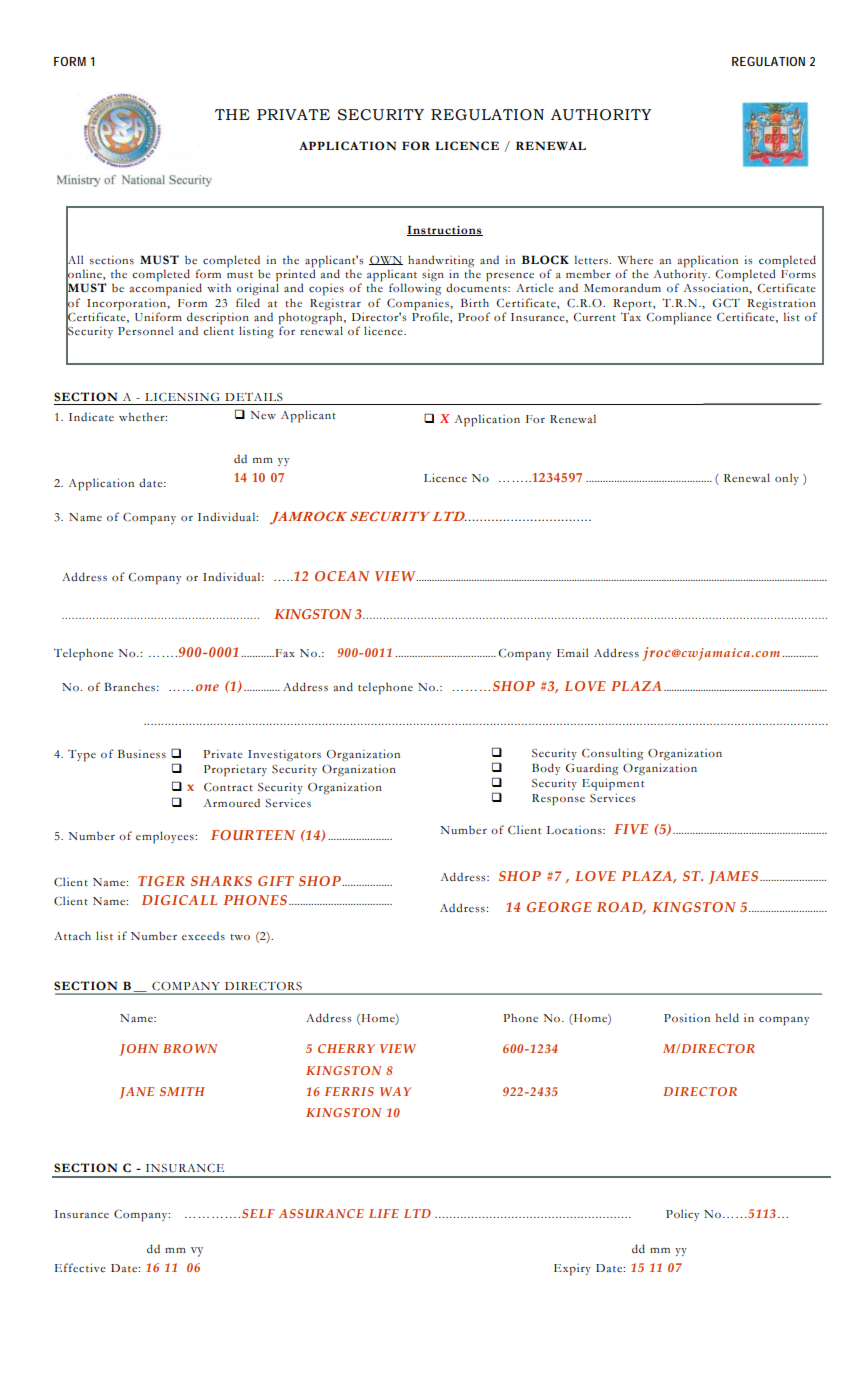 The height and width of the document is (1392, 868). What do you see at coordinates (143, 416) in the document?
I see `whether` at bounding box center [143, 416].
